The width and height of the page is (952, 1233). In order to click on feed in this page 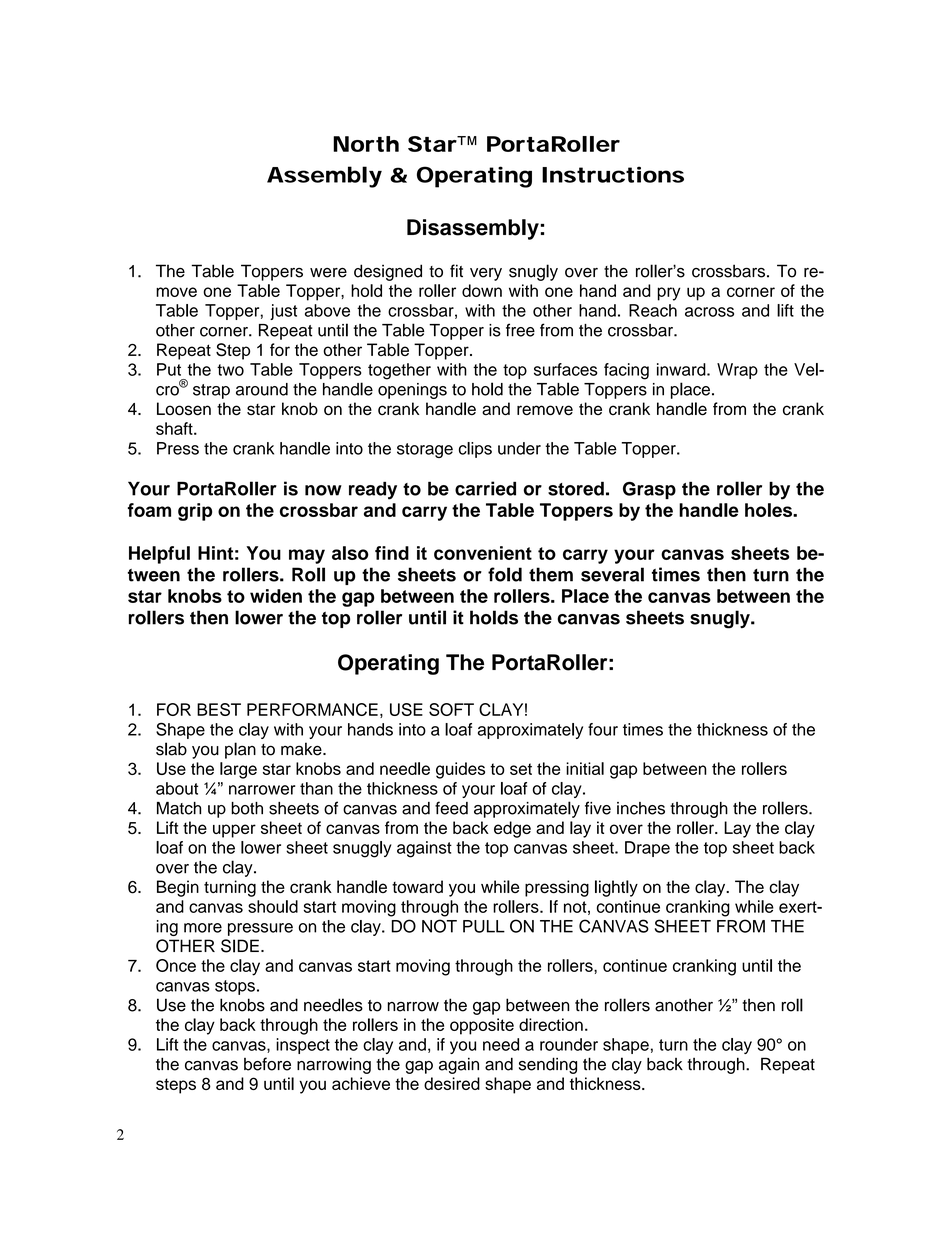, I will do `click(451, 808)`.
